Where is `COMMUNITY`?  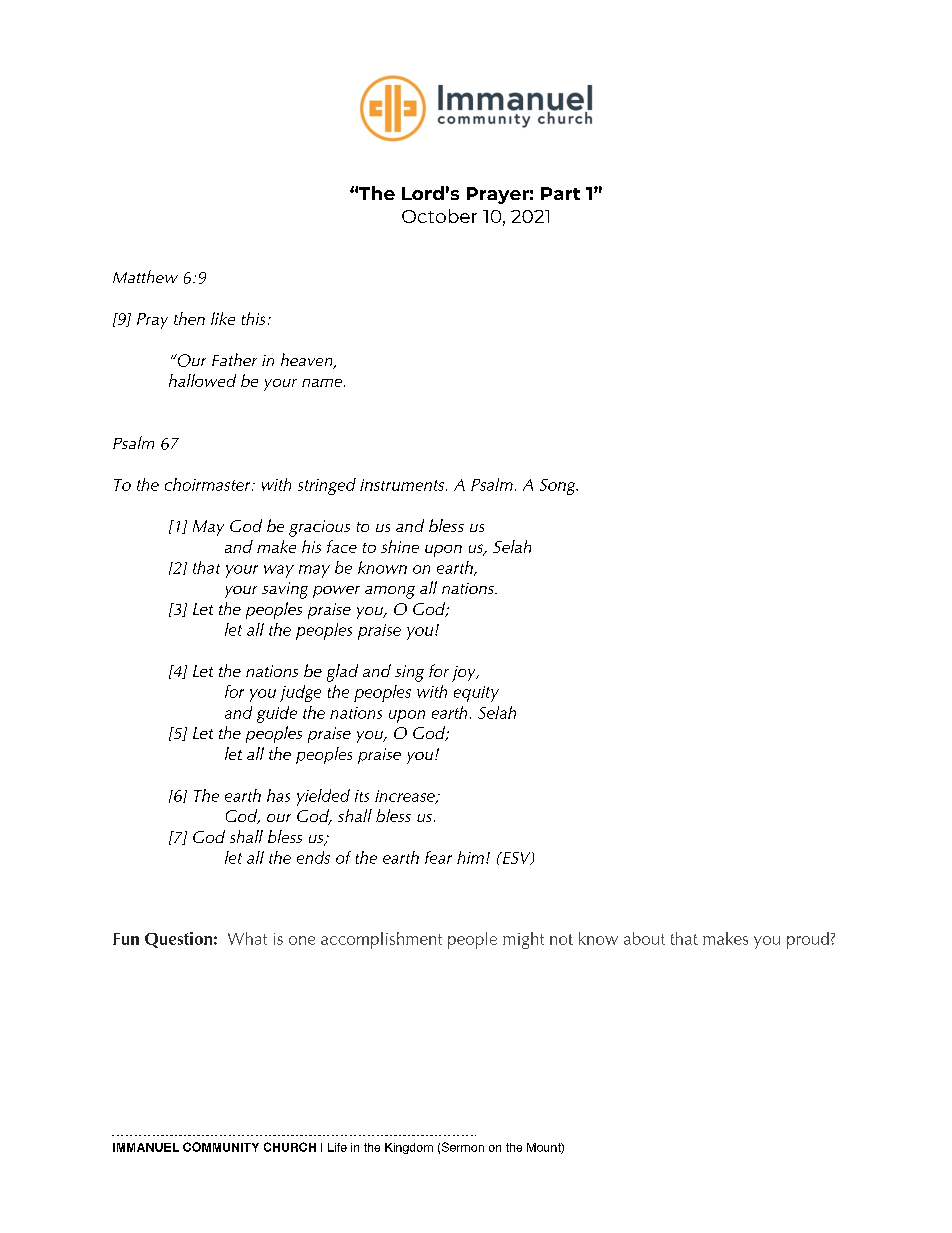
COMMUNITY is located at coordinates (221, 1147).
